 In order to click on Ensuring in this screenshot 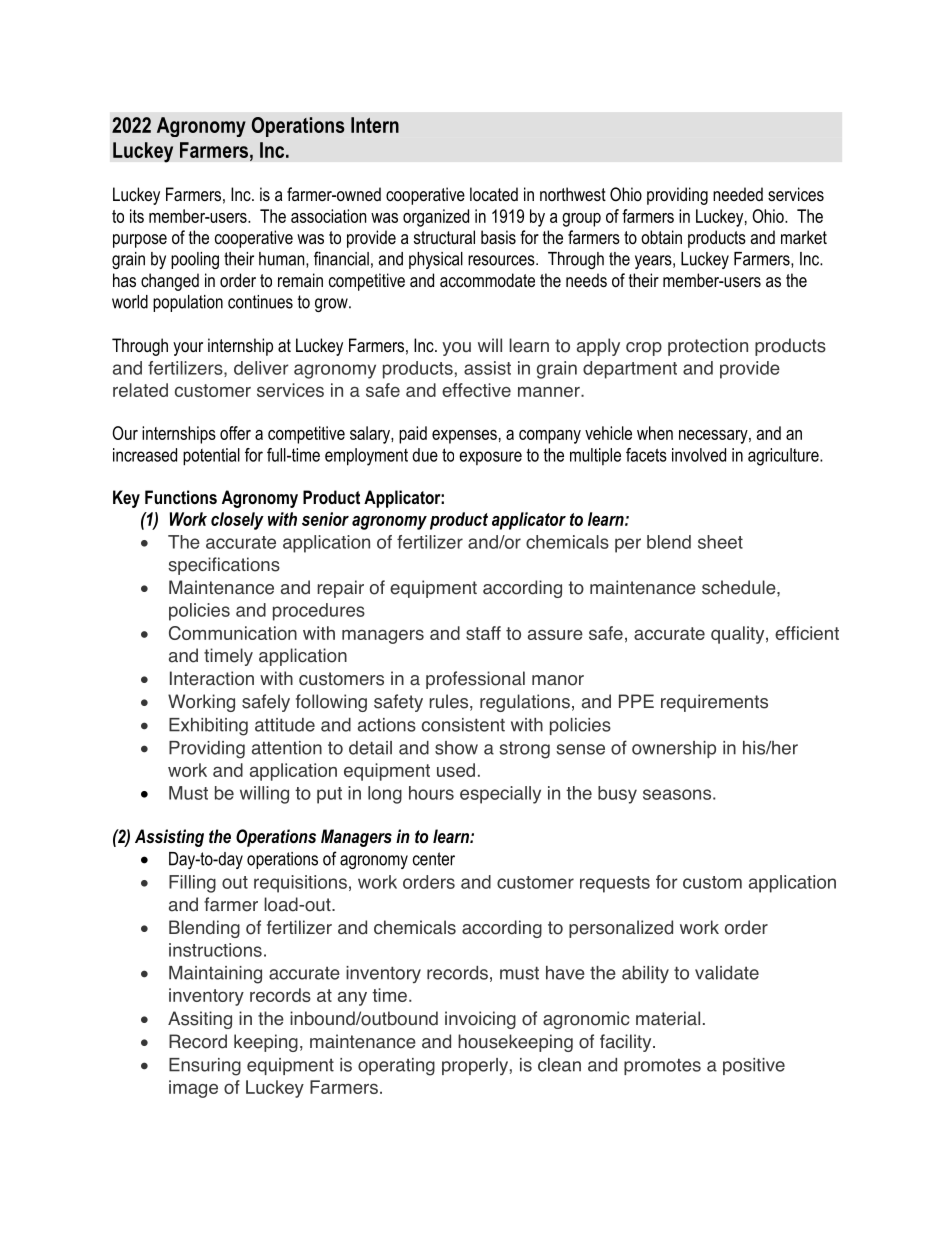, I will do `click(205, 1067)`.
